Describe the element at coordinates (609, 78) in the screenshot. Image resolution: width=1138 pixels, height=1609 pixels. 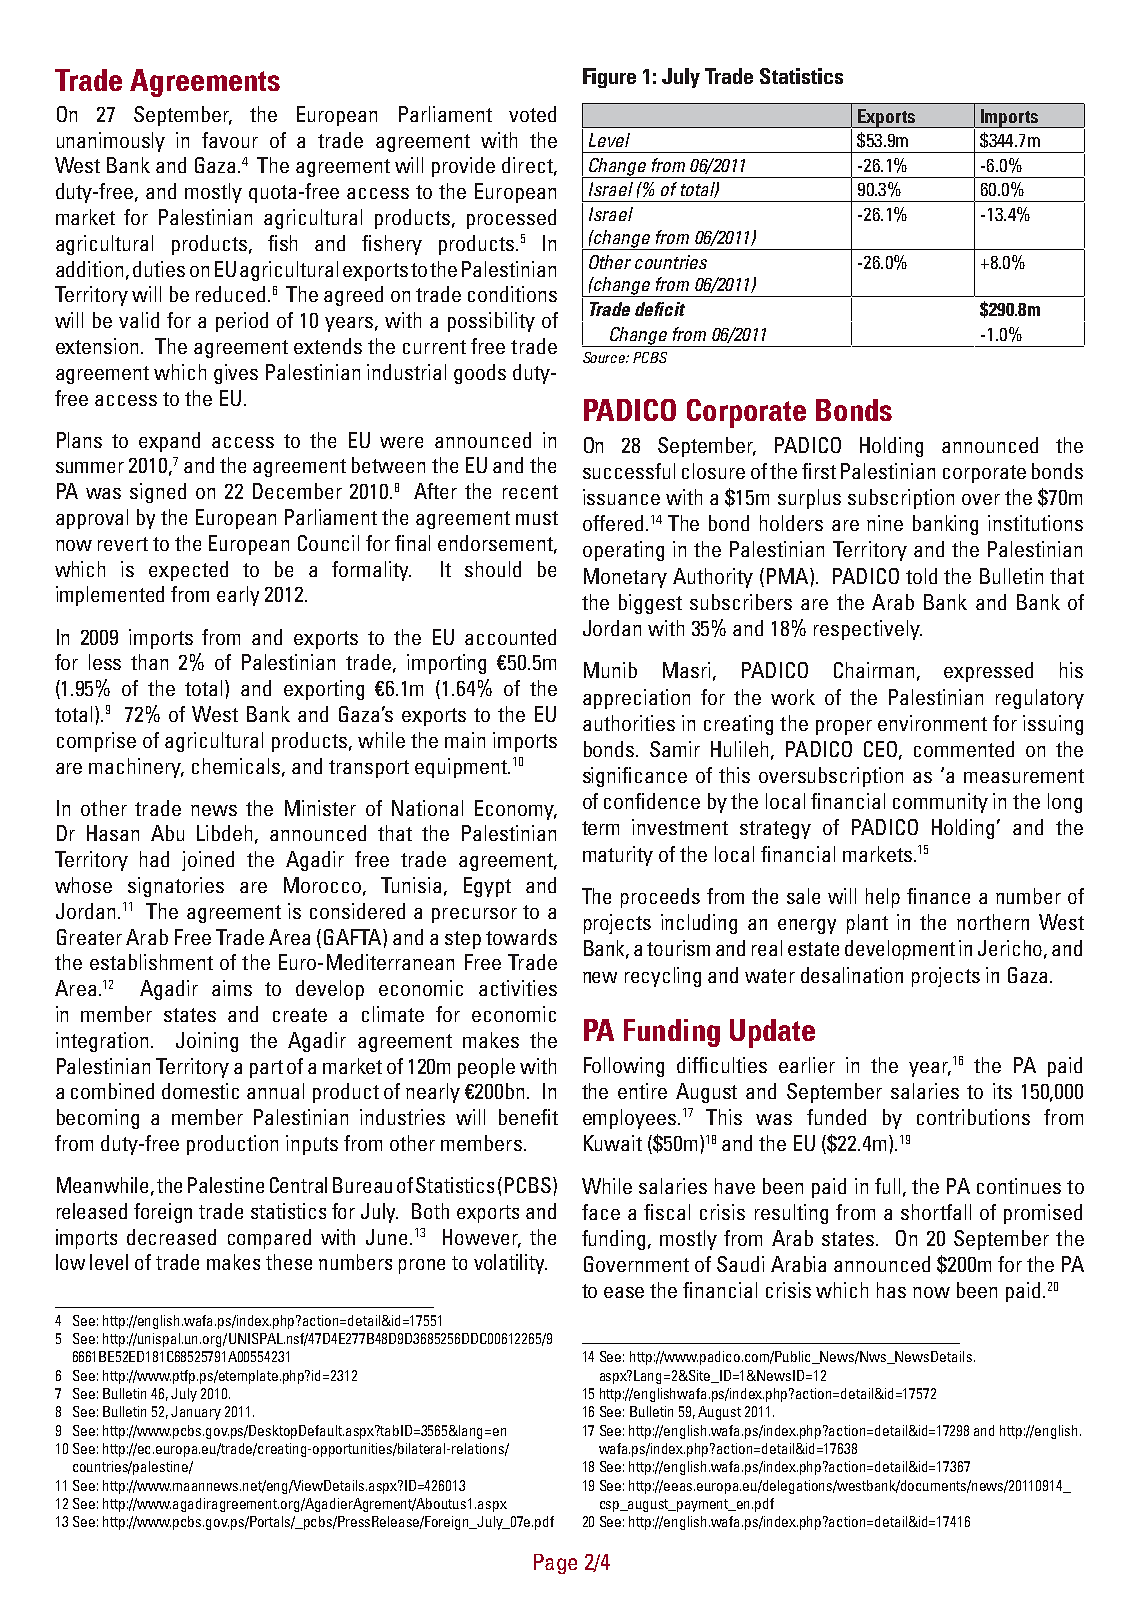
I see `Figure` at that location.
